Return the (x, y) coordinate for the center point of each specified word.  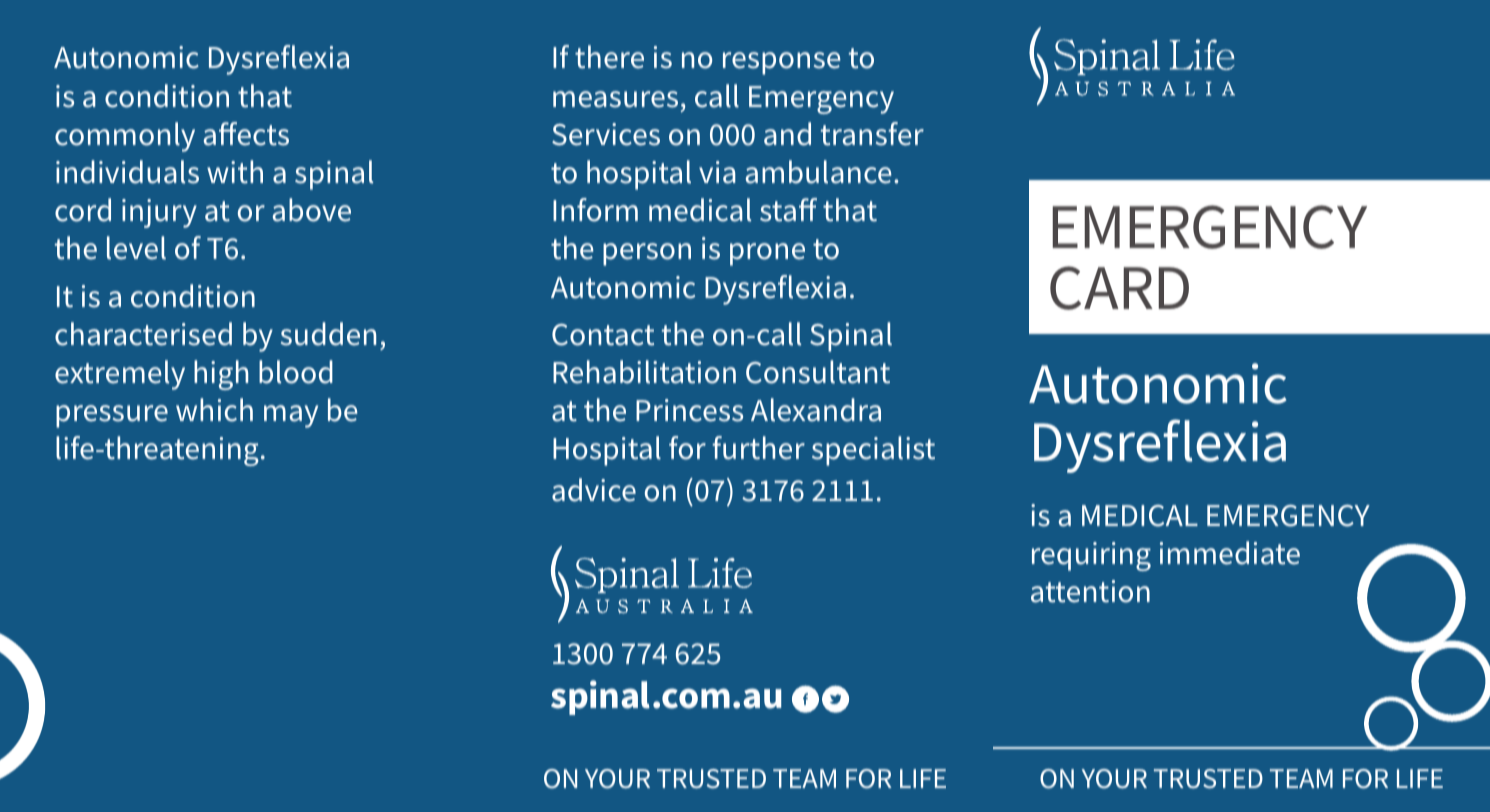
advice (594, 490)
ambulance (818, 172)
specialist (873, 451)
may (291, 416)
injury (159, 213)
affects (246, 134)
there (609, 57)
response (782, 63)
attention (1090, 591)
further (758, 448)
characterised (143, 334)
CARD (1119, 288)
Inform (595, 210)
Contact (603, 335)
